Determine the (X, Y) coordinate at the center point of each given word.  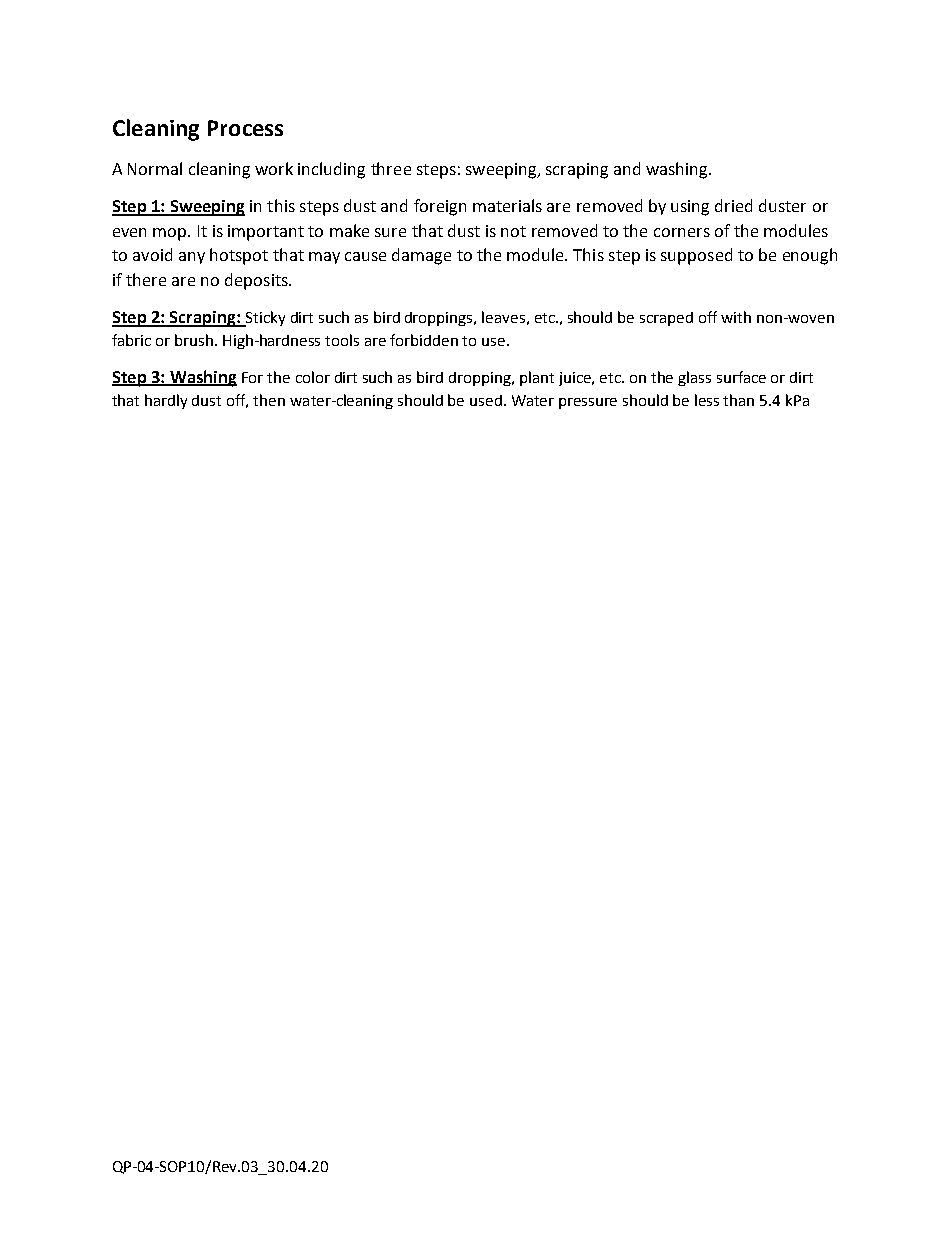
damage (421, 256)
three (391, 168)
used (486, 400)
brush (194, 340)
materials (507, 205)
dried (733, 205)
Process (245, 128)
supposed (696, 256)
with (736, 317)
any (192, 258)
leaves (503, 317)
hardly (166, 401)
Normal (155, 168)
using (690, 208)
